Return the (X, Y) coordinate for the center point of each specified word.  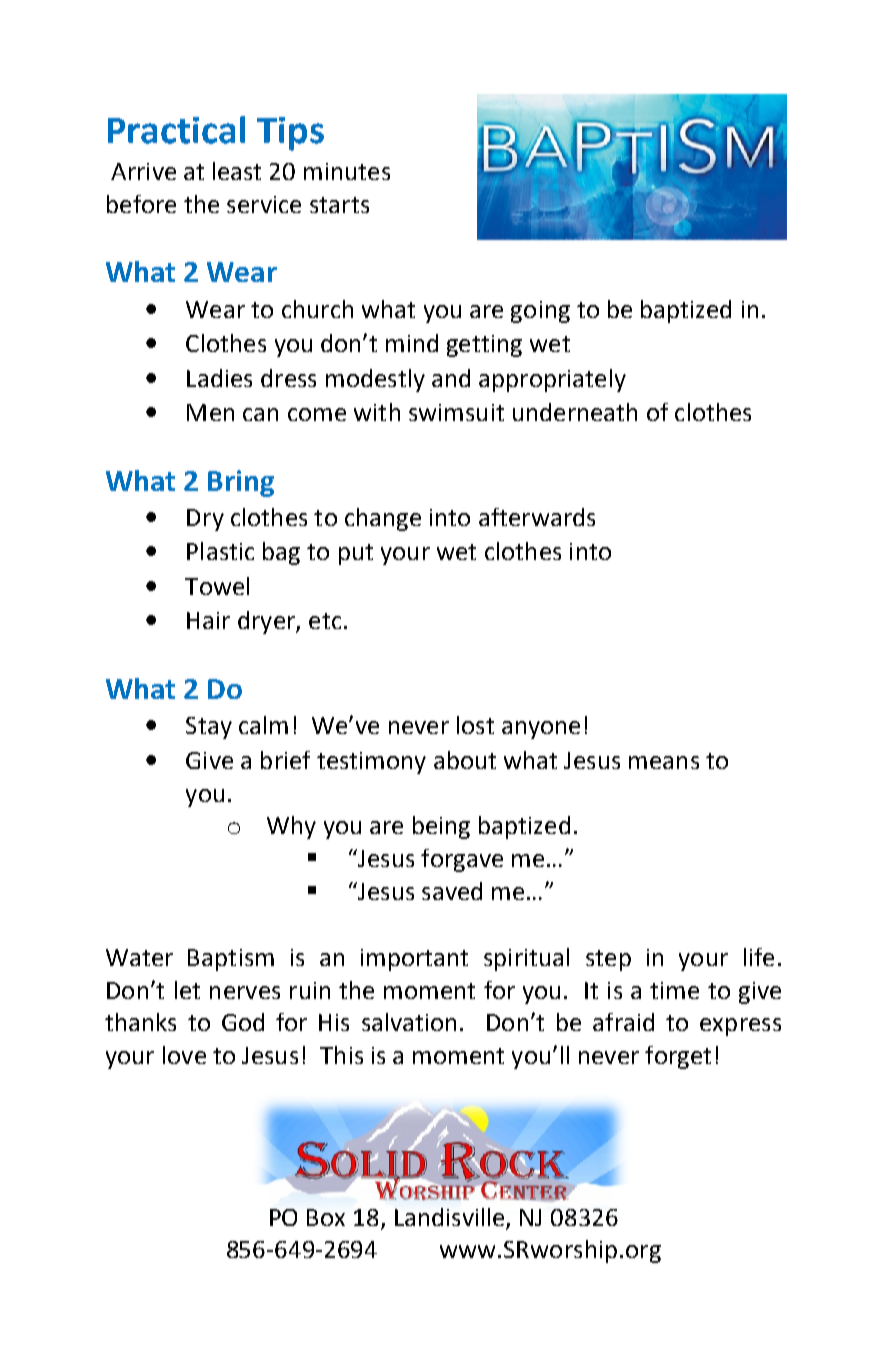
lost (475, 725)
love (184, 1055)
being (441, 827)
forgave (462, 860)
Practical (176, 130)
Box (326, 1217)
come (317, 414)
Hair (208, 620)
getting (484, 346)
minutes (347, 171)
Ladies (219, 378)
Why (291, 827)
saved (452, 891)
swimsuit (456, 412)
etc (325, 621)
